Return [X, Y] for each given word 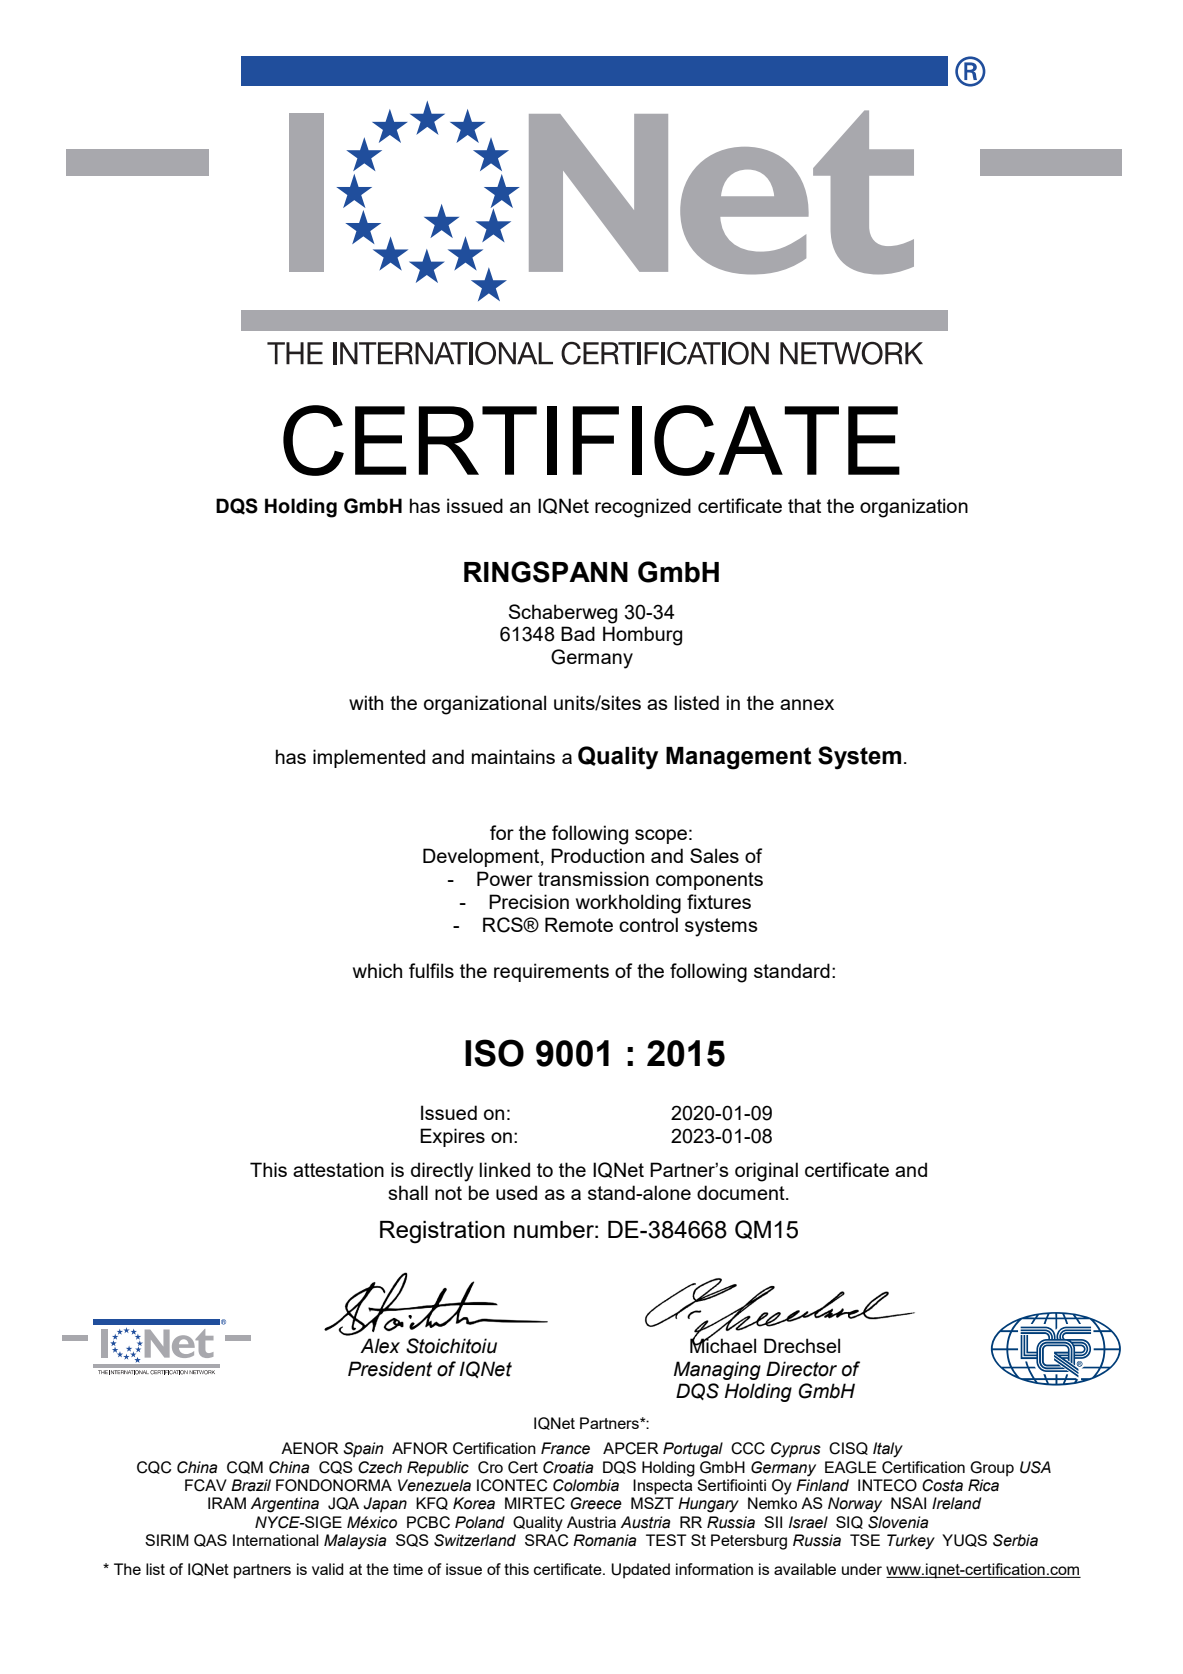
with [366, 702]
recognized [643, 508]
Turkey [911, 1542]
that [804, 505]
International [276, 1540]
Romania [604, 1540]
